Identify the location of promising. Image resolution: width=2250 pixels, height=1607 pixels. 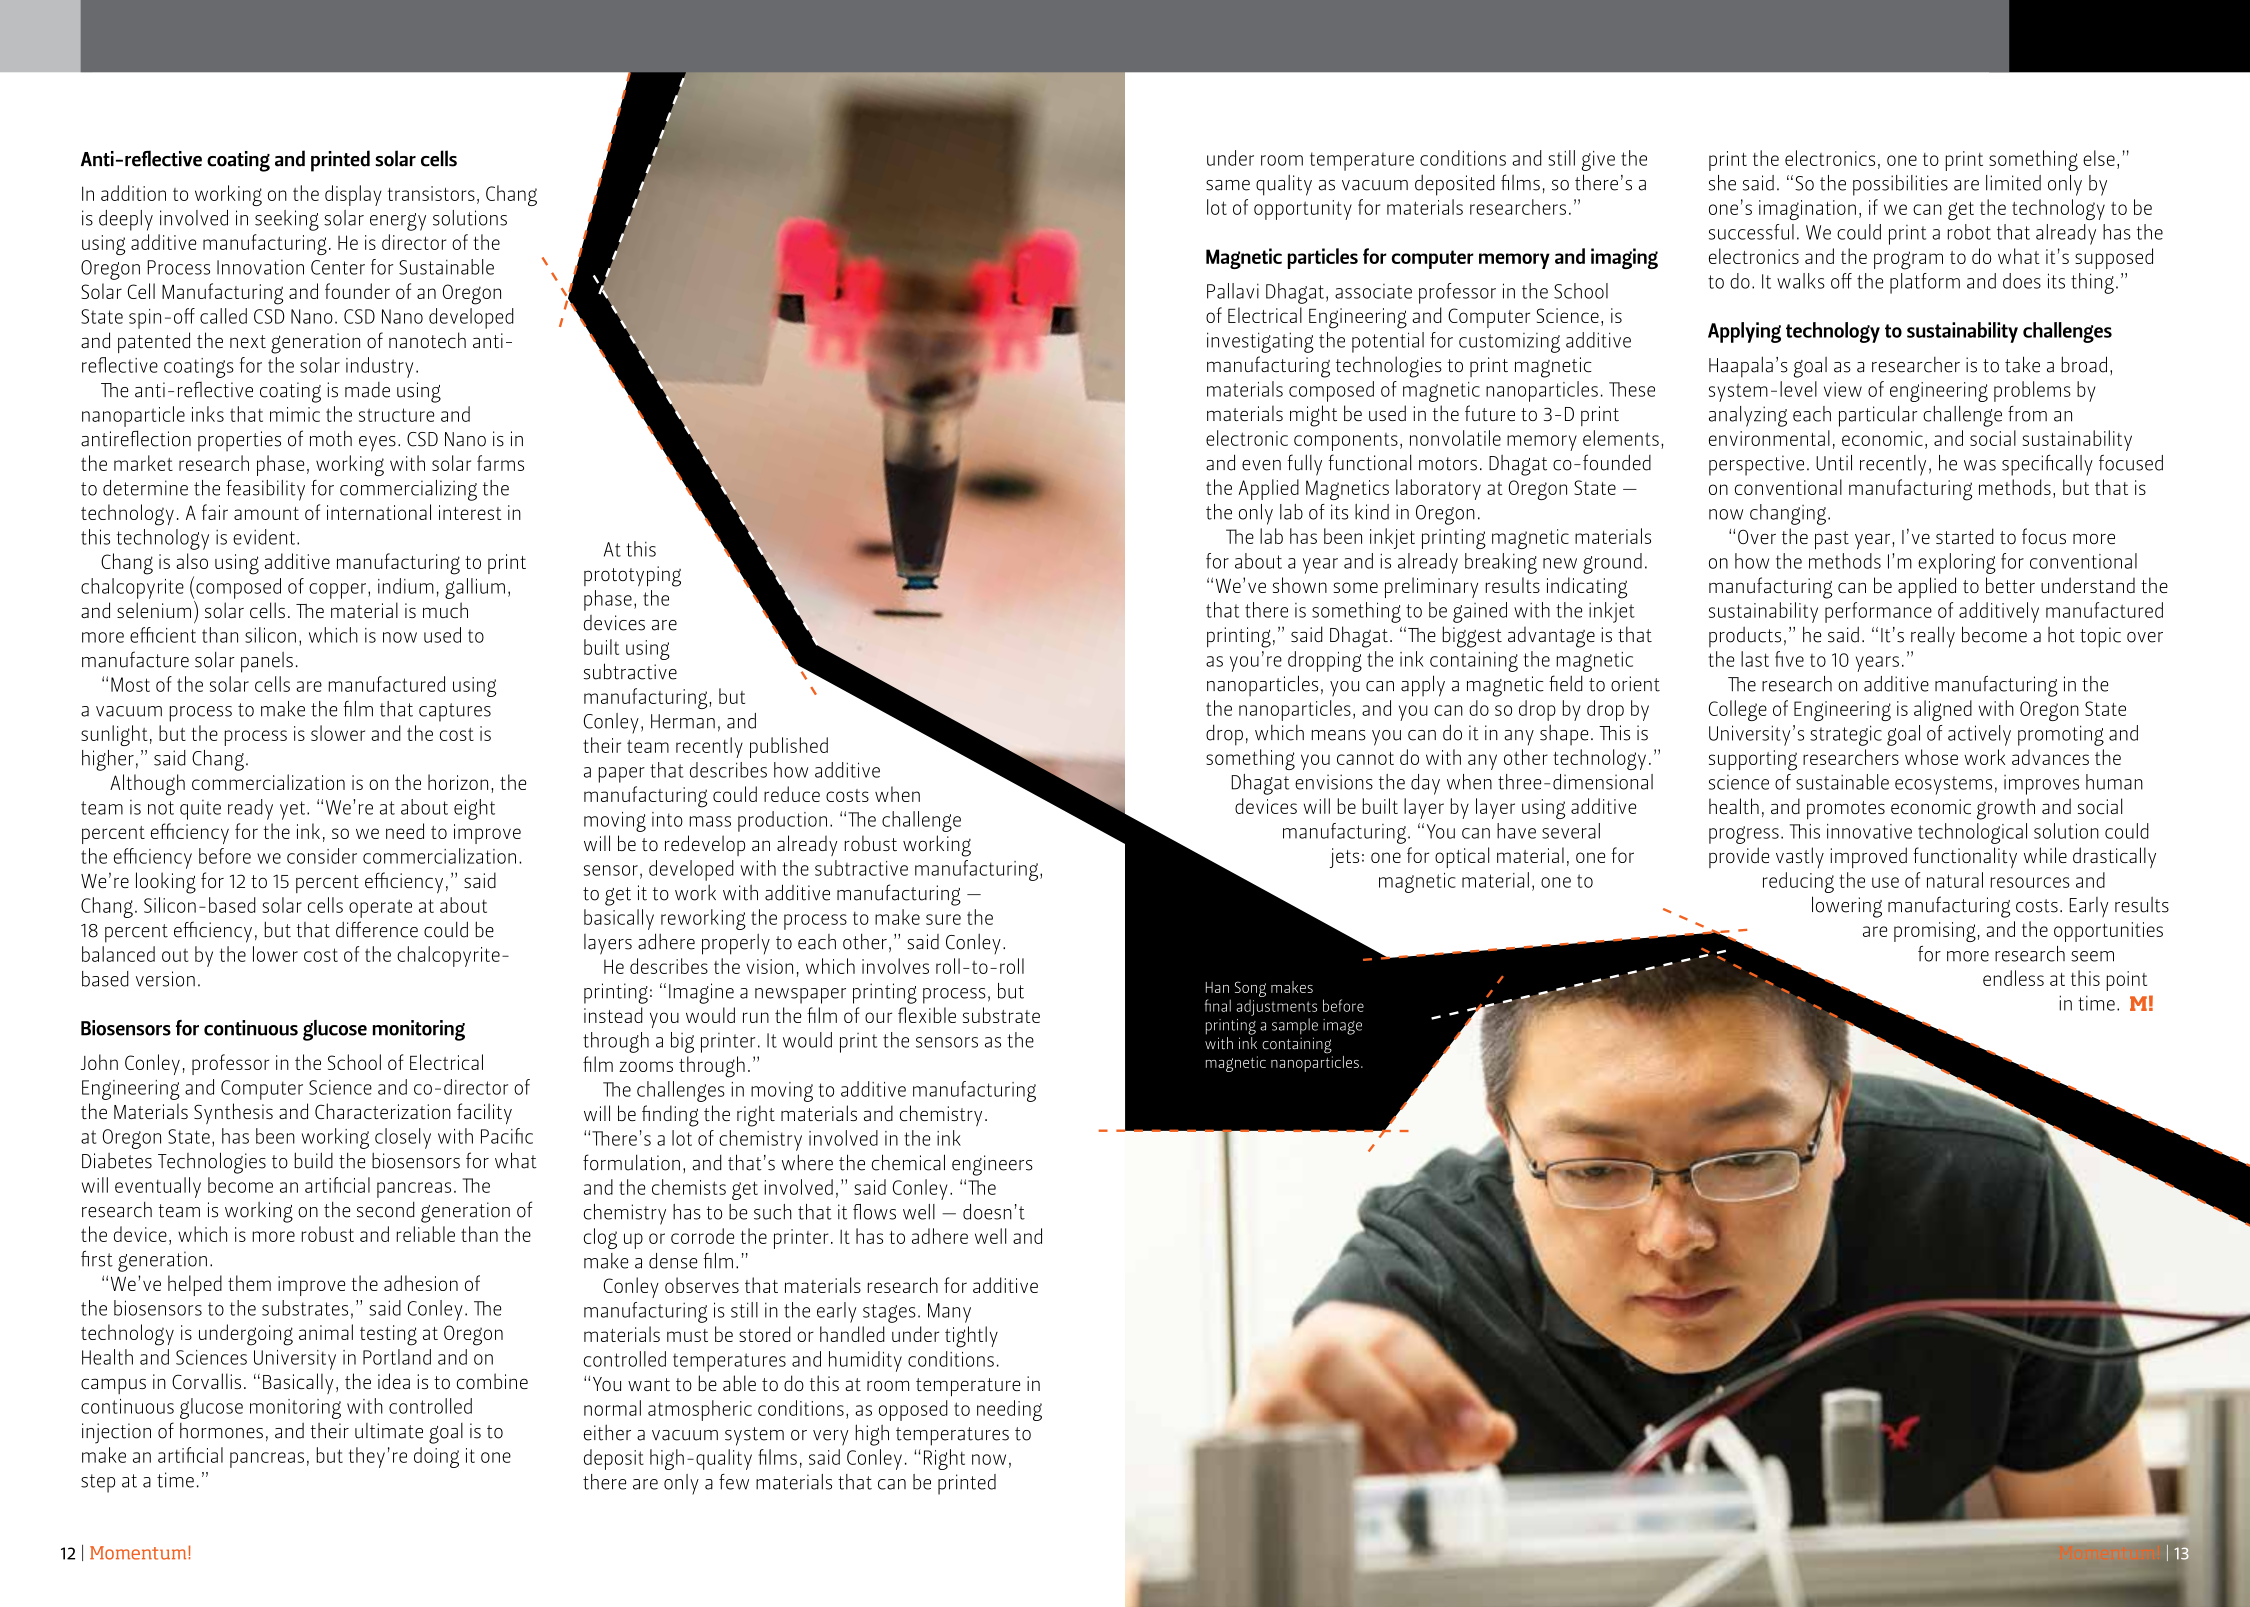
(1935, 932).
